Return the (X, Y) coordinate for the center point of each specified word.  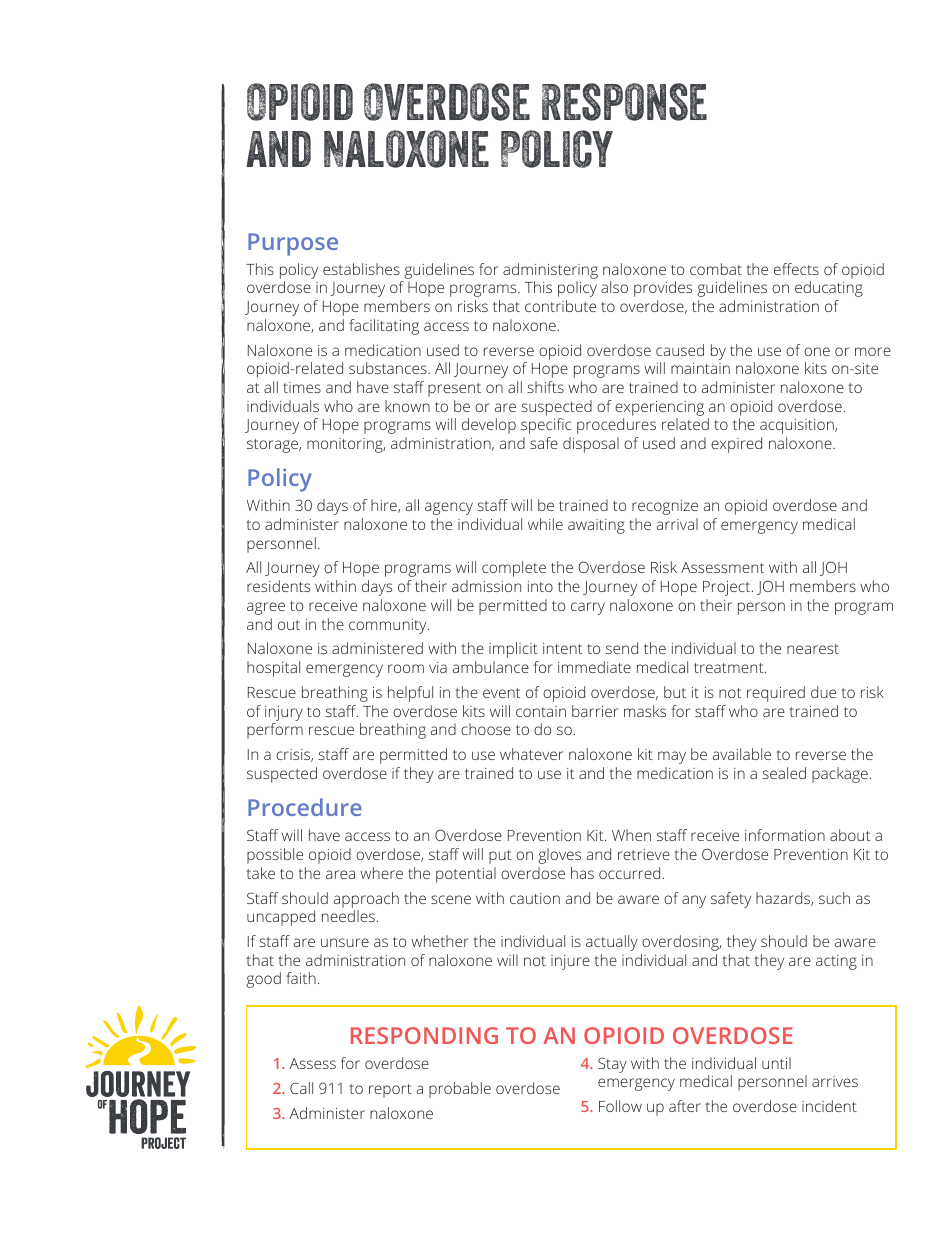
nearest (813, 649)
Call (301, 1088)
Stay (612, 1065)
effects (796, 269)
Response (624, 102)
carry (588, 608)
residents (278, 586)
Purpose (293, 244)
